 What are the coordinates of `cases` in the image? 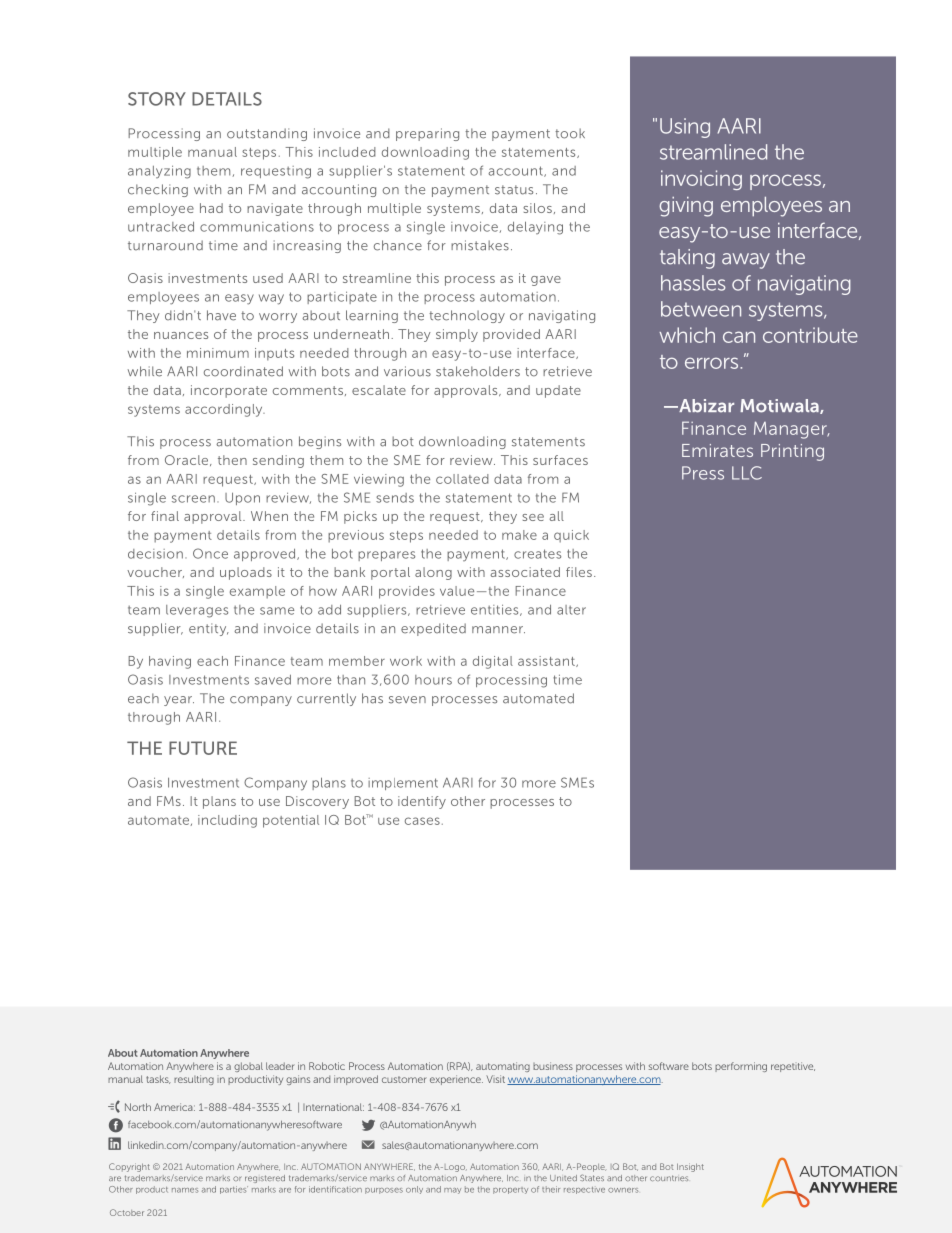 It's located at (422, 821).
